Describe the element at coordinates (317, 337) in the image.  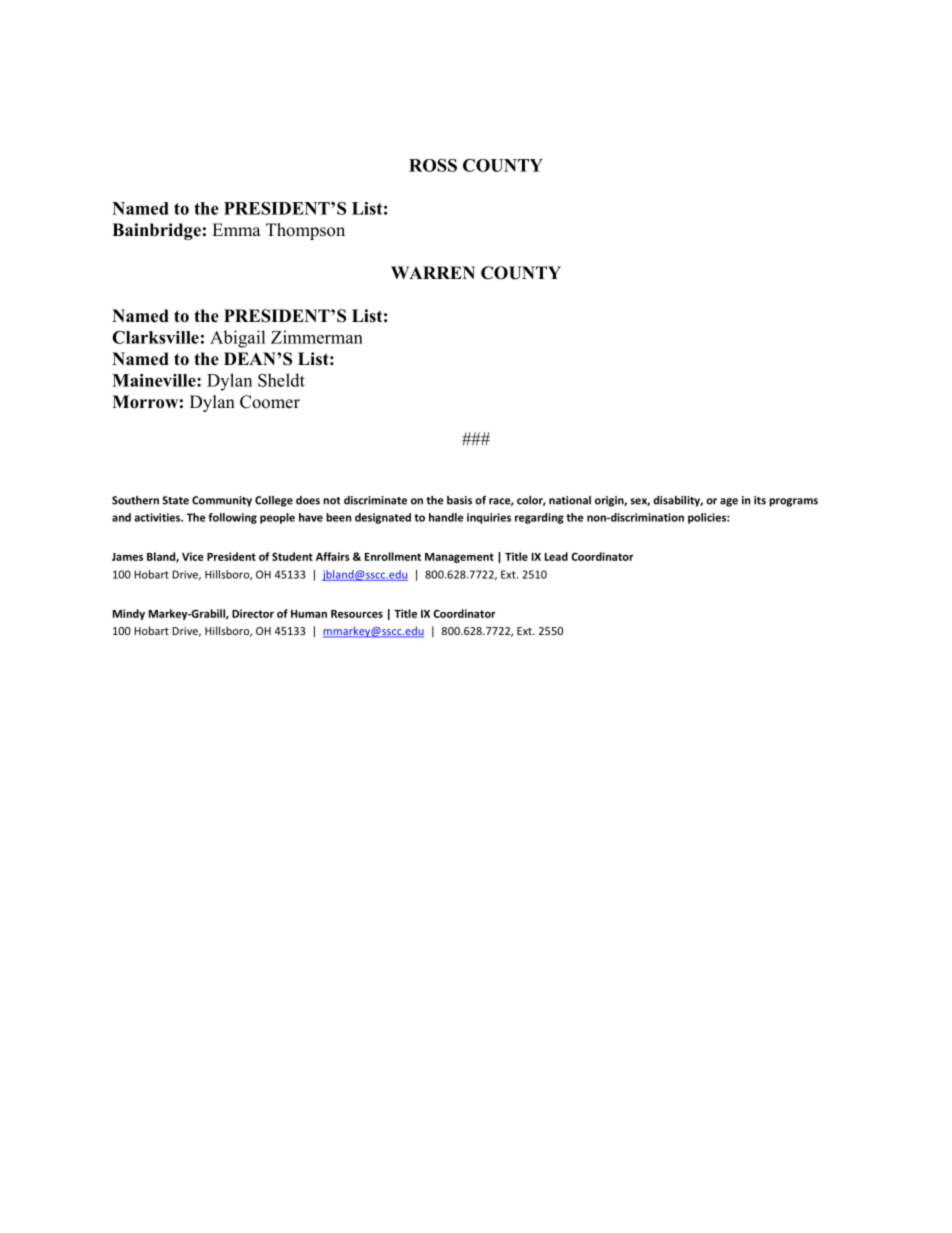
I see `Zimmerman` at that location.
